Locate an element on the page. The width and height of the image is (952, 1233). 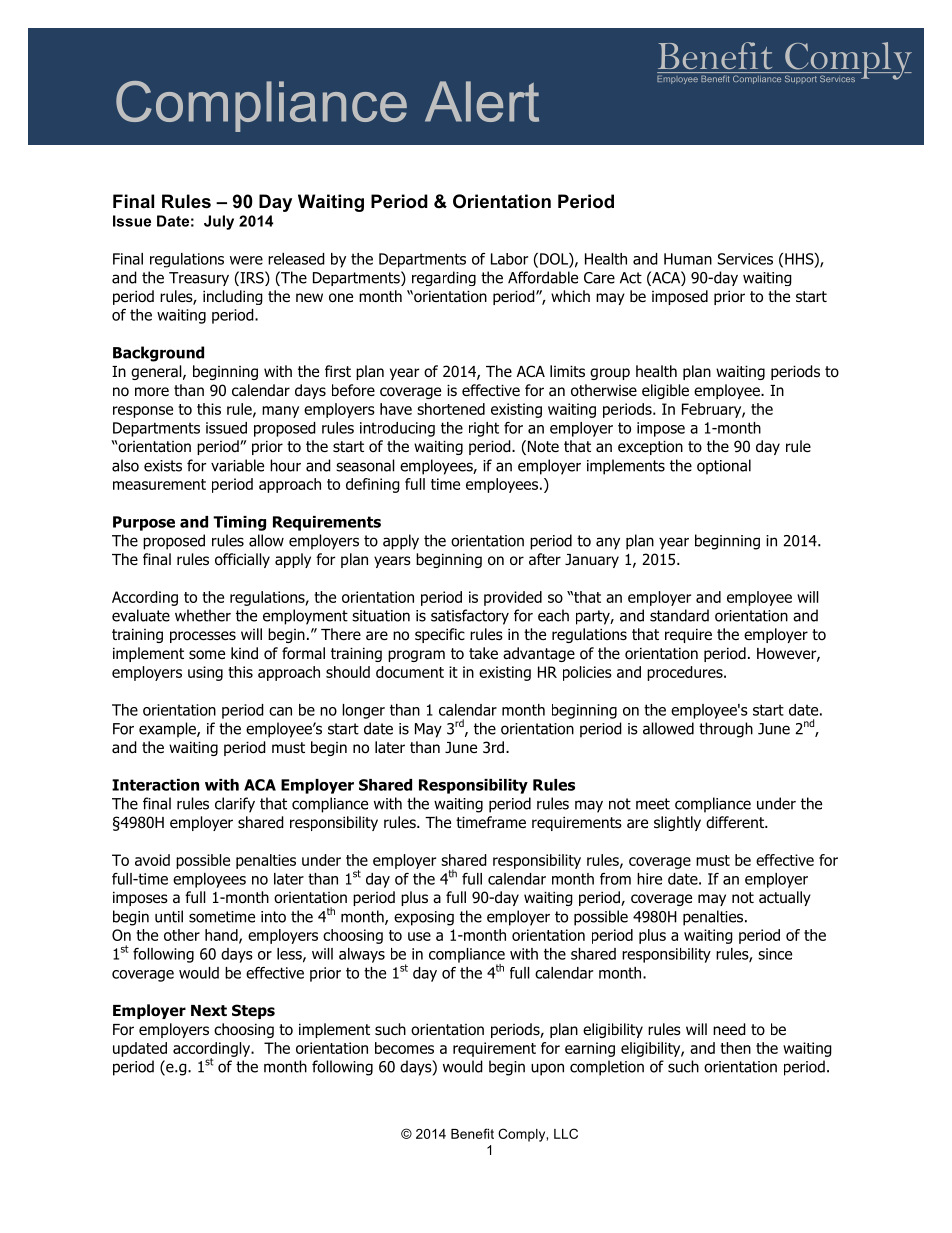
through is located at coordinates (726, 730).
